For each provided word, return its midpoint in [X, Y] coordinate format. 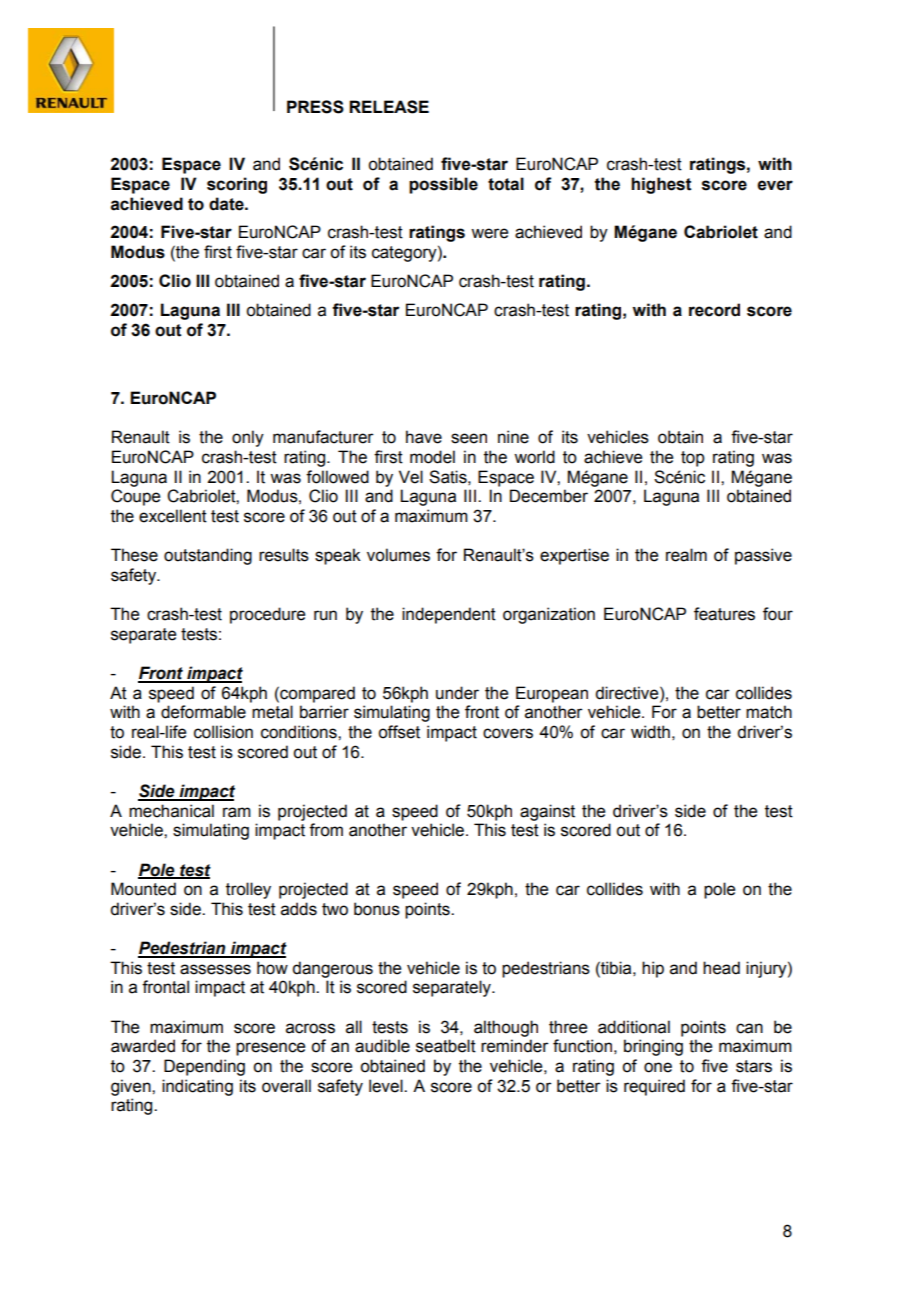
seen [469, 438]
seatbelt [446, 1046]
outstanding [208, 556]
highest [661, 185]
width [650, 732]
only [248, 438]
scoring [237, 185]
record [714, 310]
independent [449, 615]
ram [237, 812]
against [547, 812]
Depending [204, 1067]
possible [443, 185]
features [724, 614]
